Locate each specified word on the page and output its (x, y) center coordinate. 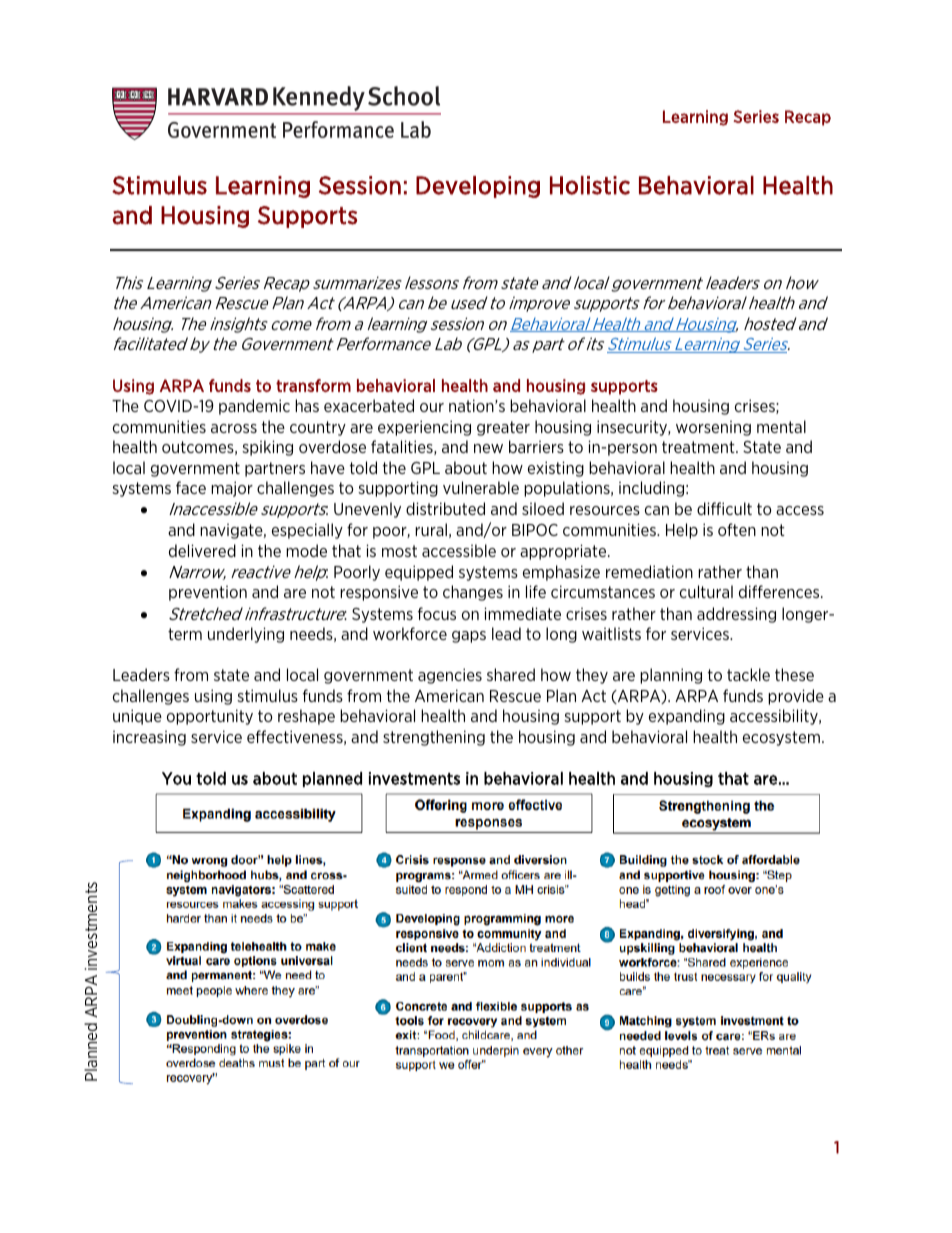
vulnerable (481, 487)
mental (781, 426)
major (232, 489)
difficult (724, 508)
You (176, 778)
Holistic (590, 185)
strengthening (434, 738)
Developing (478, 187)
